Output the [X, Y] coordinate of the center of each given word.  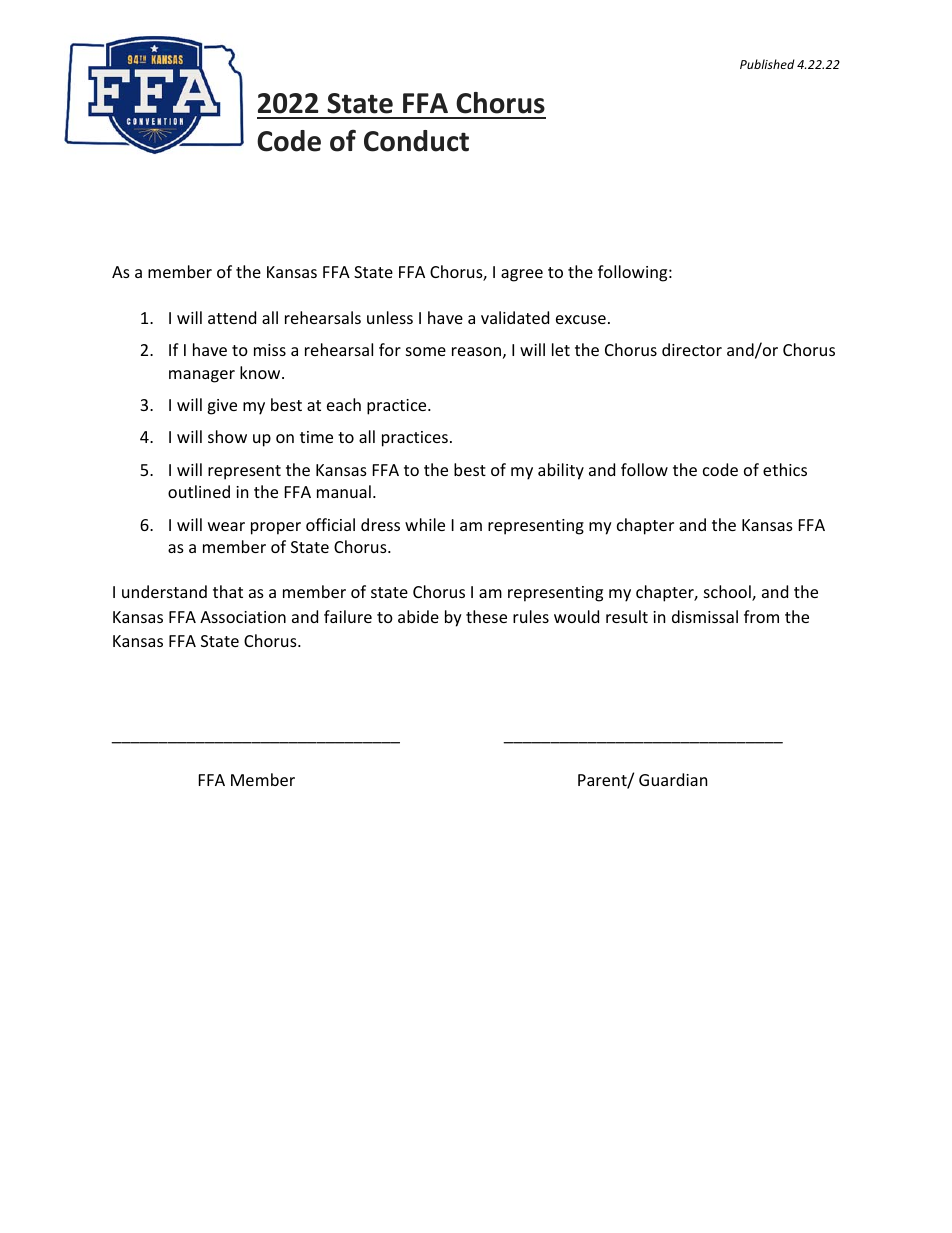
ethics [785, 469]
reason [476, 351]
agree [522, 275]
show [227, 436]
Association [243, 617]
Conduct [416, 141]
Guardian [673, 779]
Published [767, 64]
